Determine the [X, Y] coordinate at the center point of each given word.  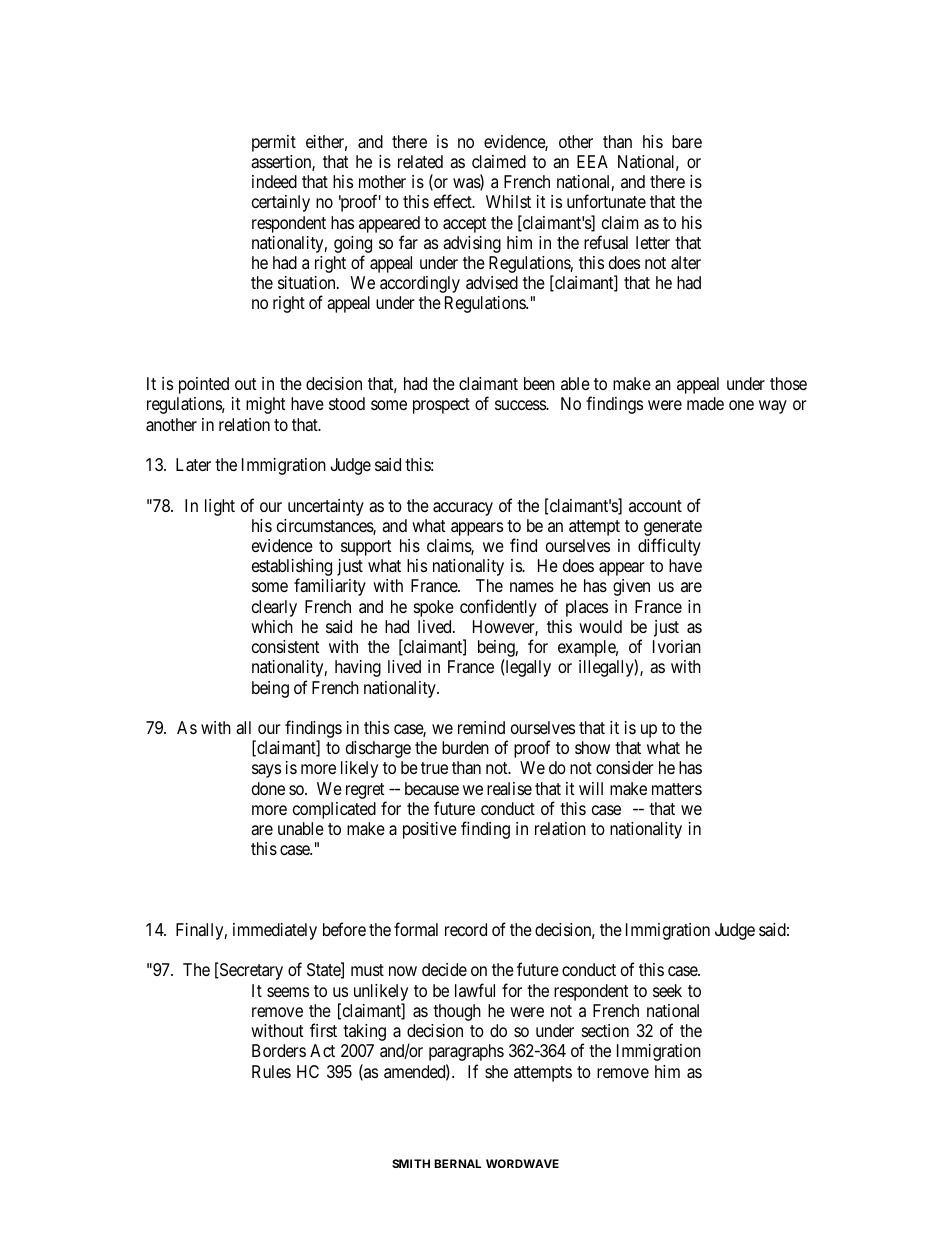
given [631, 587]
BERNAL [457, 1163]
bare [687, 141]
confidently [498, 608]
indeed [274, 181]
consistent [285, 646]
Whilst [508, 201]
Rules [271, 1071]
